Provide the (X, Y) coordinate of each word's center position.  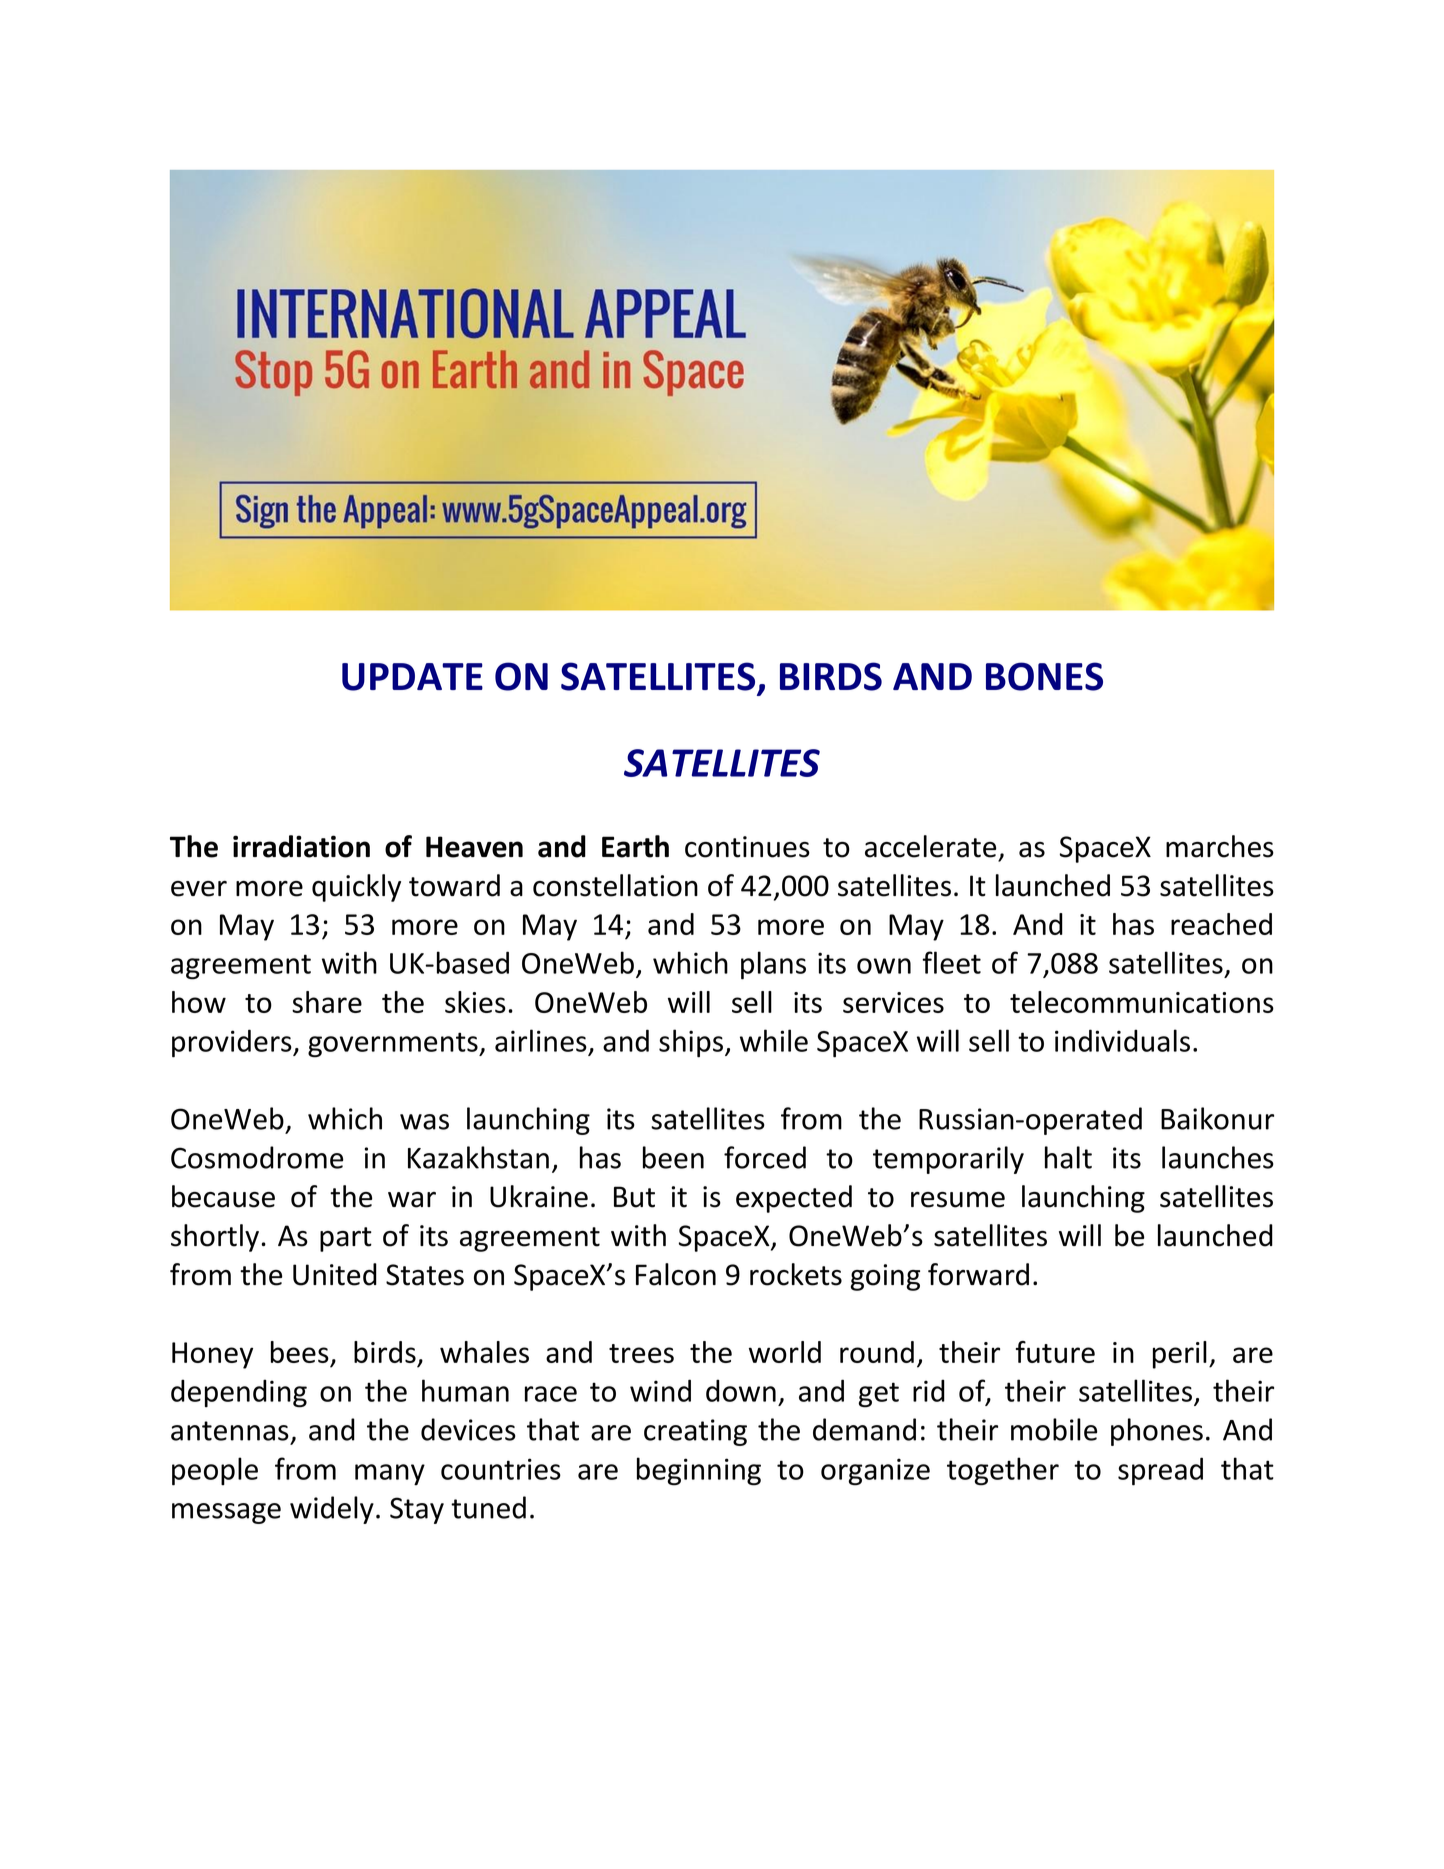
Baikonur (1217, 1118)
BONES (1044, 676)
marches (1220, 846)
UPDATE (412, 677)
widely (332, 1510)
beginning (699, 1471)
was (424, 1122)
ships (692, 1043)
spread (1160, 1471)
